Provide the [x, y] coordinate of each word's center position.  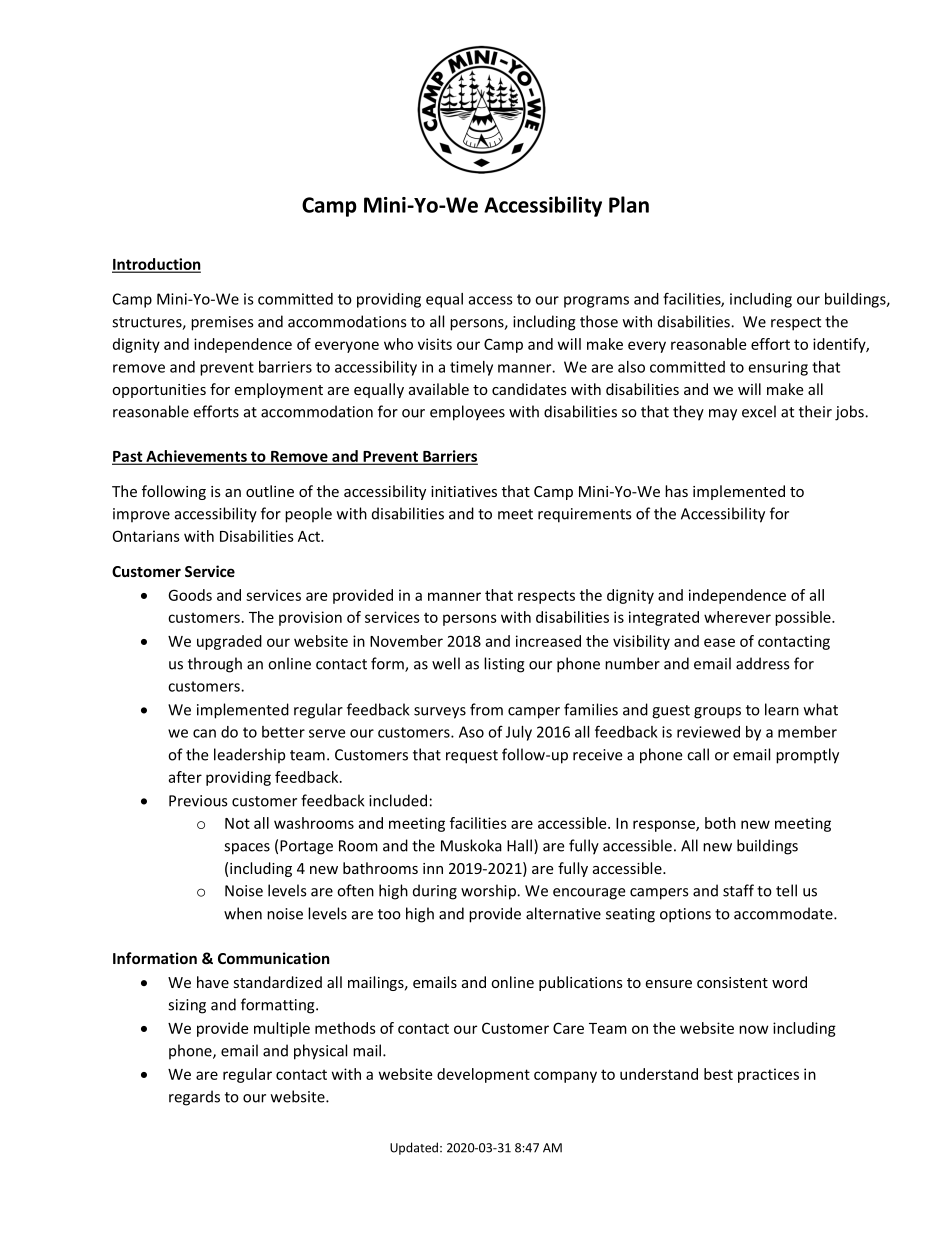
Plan [629, 204]
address [762, 663]
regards [194, 1098]
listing [504, 665]
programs [596, 302]
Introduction [156, 265]
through [215, 665]
